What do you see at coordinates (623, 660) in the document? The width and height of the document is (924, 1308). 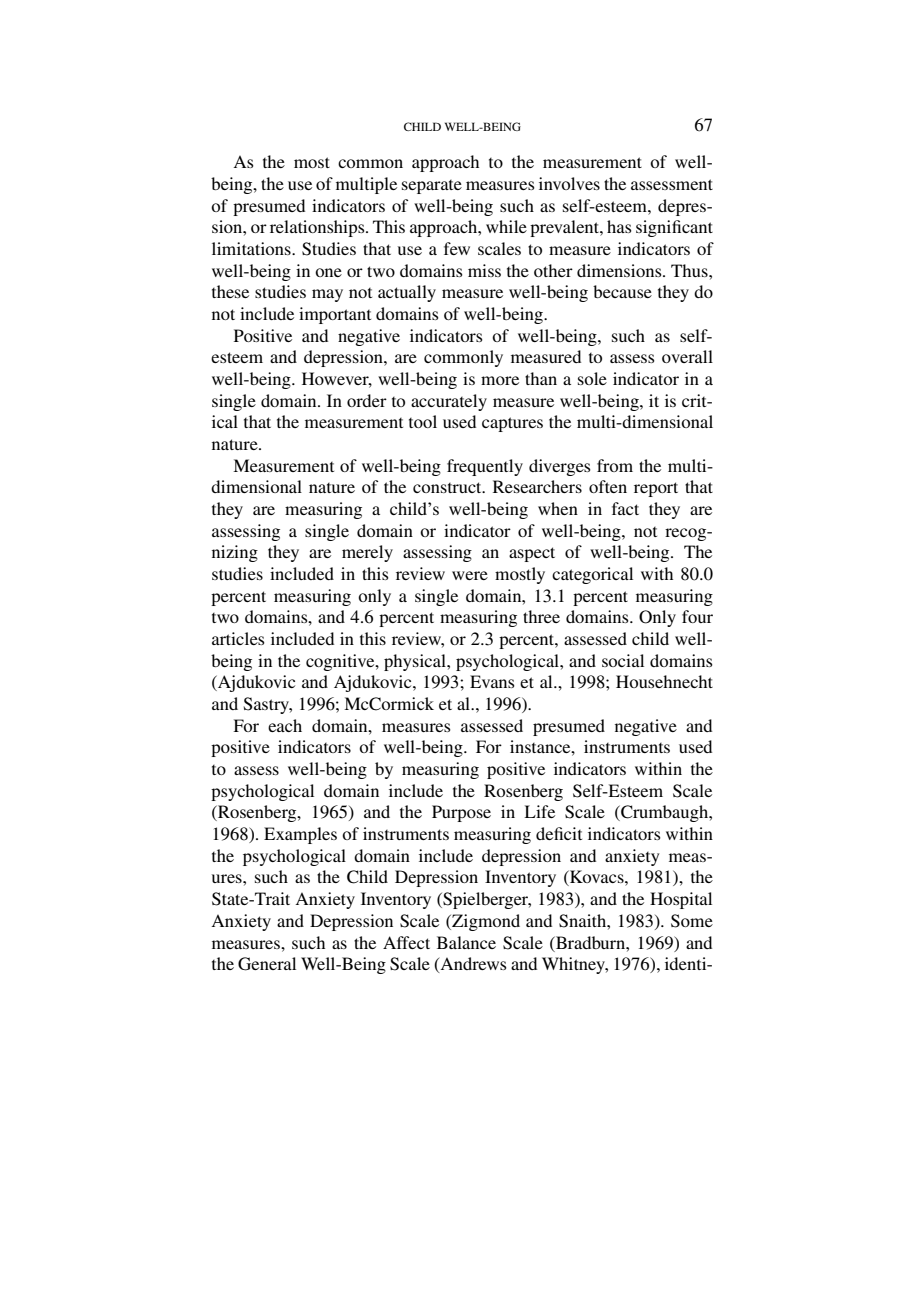 I see `social` at bounding box center [623, 660].
